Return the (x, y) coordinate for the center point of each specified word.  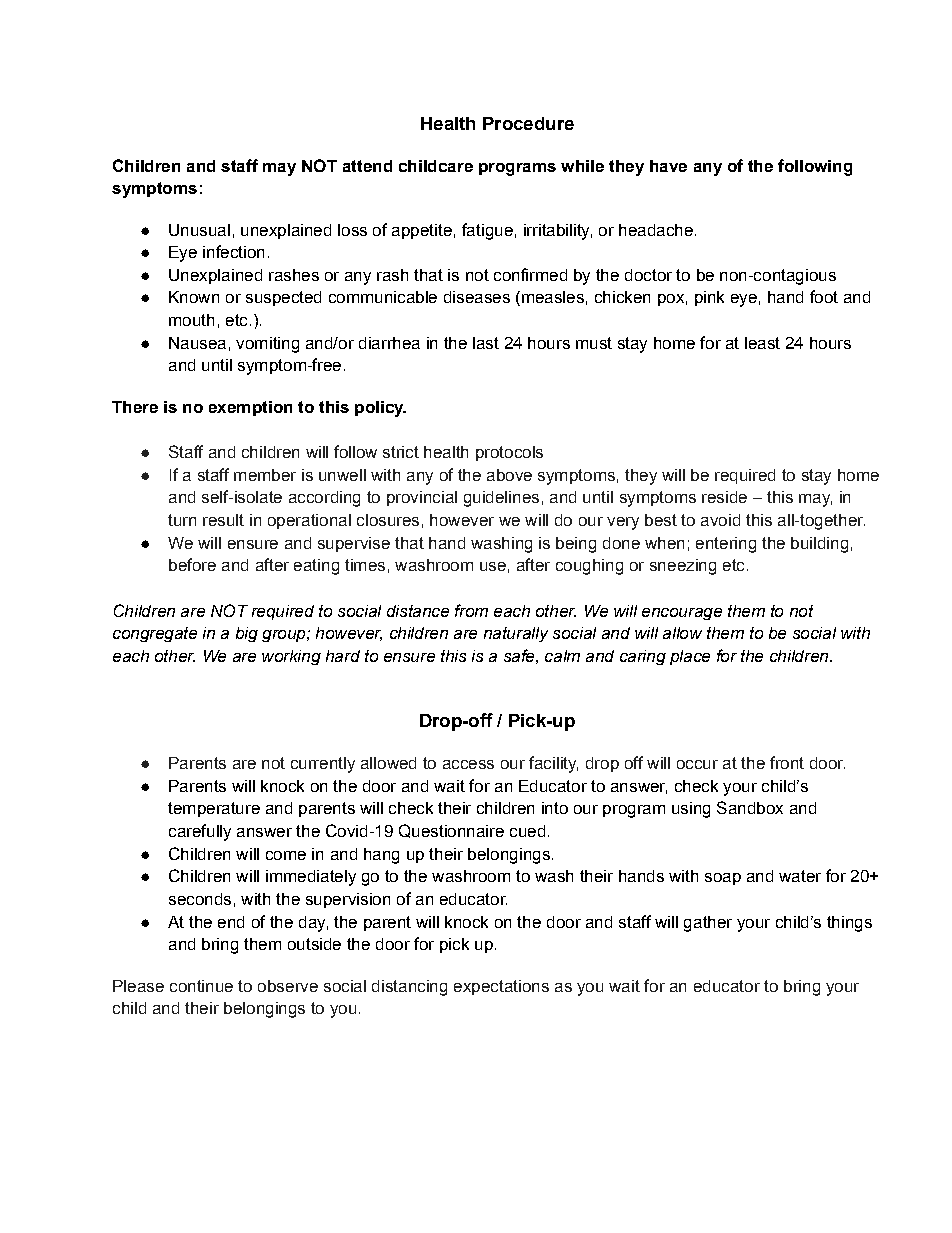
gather (708, 924)
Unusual (199, 230)
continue (201, 986)
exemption (250, 408)
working (291, 657)
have (668, 166)
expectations (501, 987)
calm (562, 656)
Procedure (528, 123)
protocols (509, 453)
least (762, 343)
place (690, 657)
